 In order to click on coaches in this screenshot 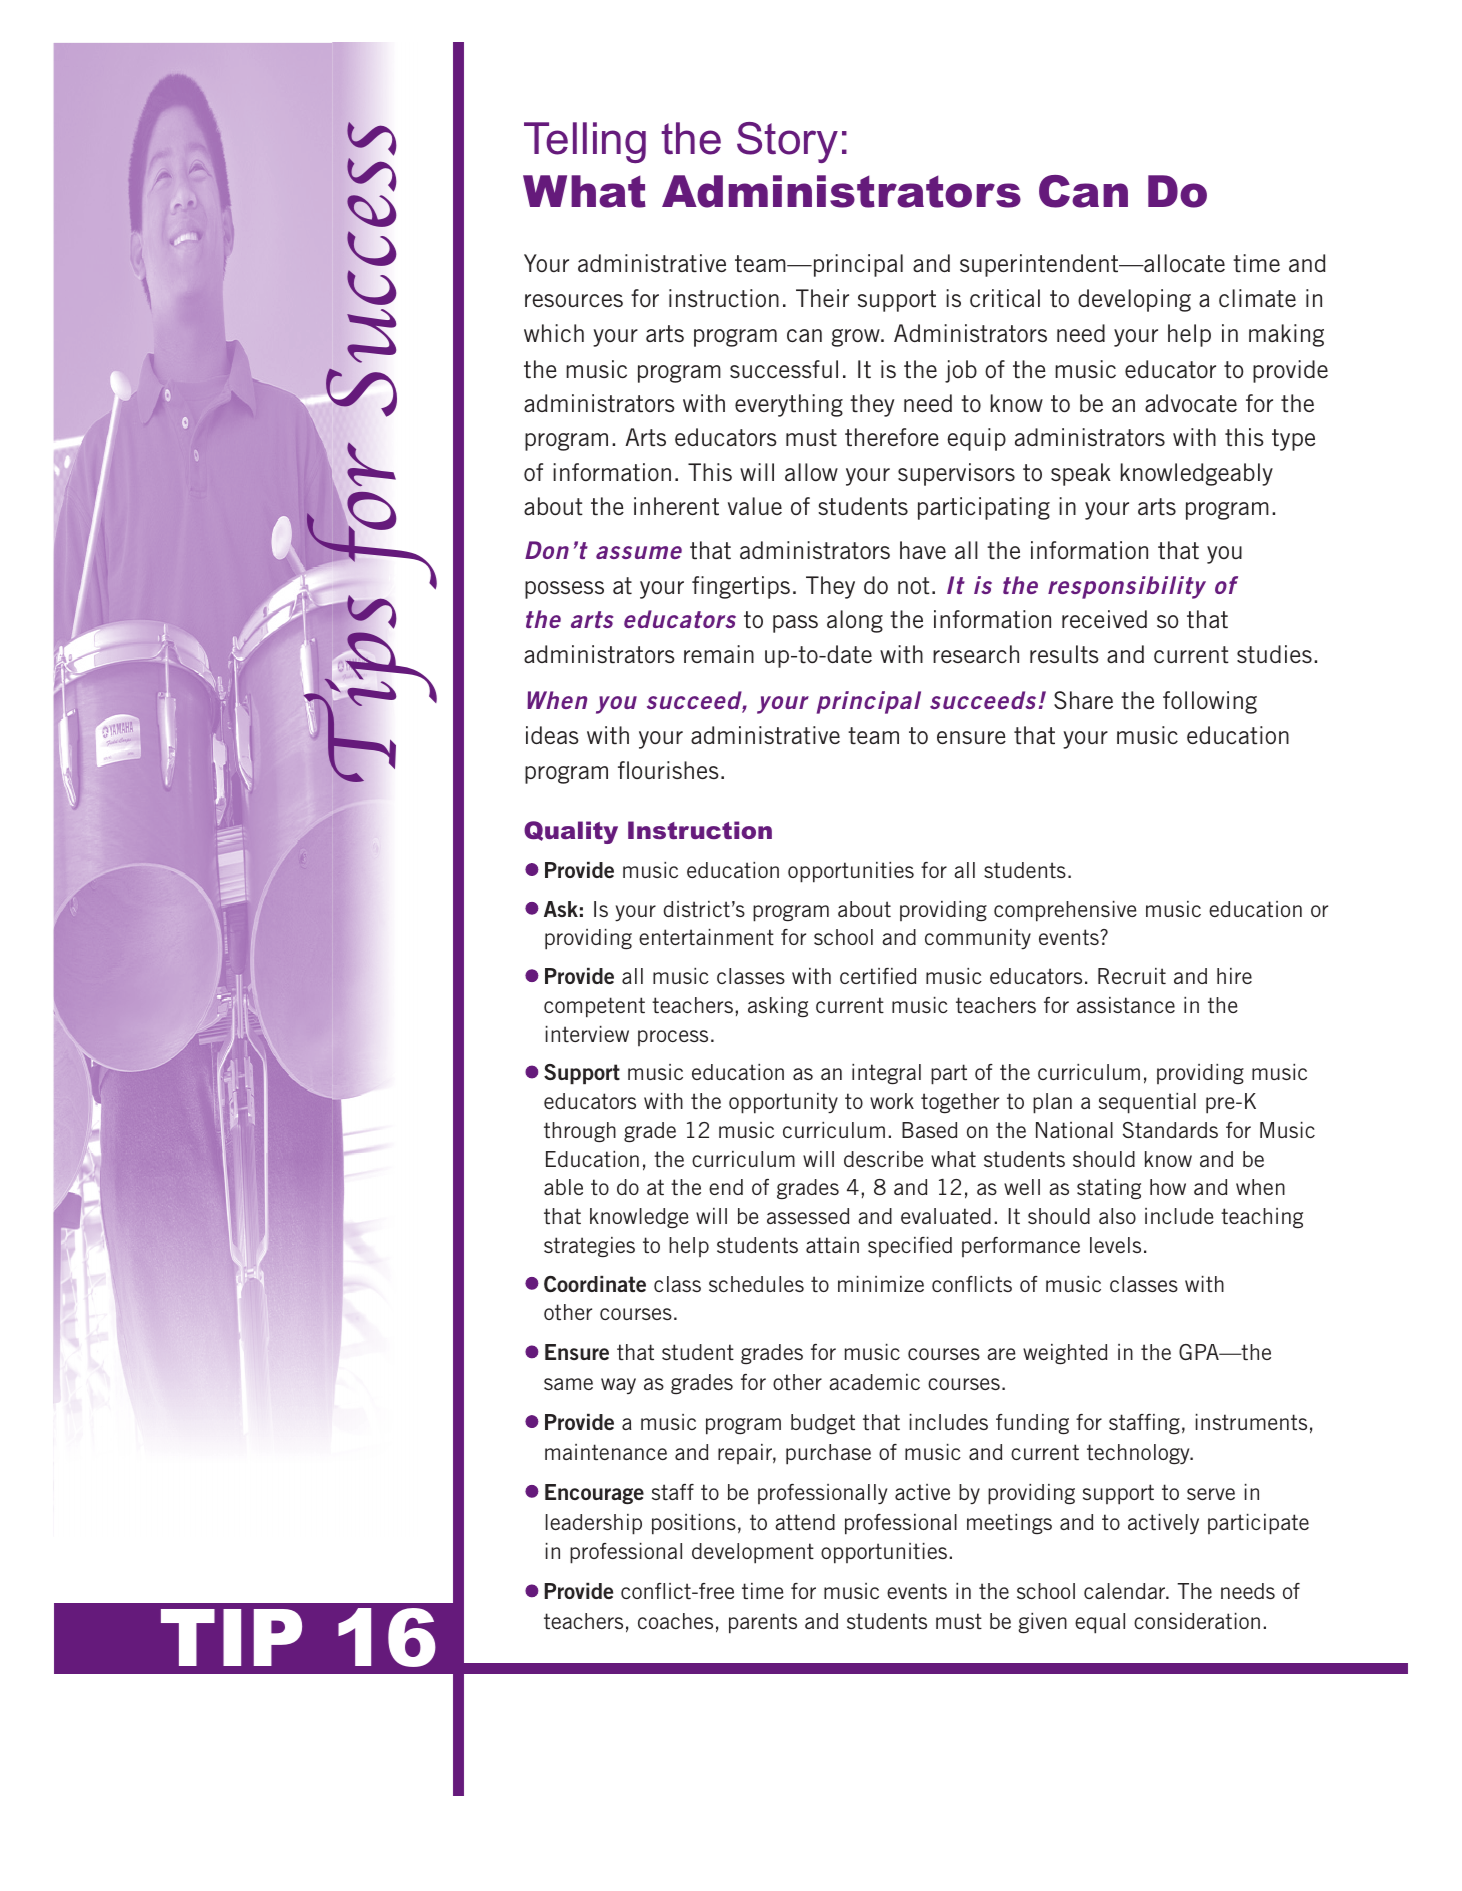, I will do `click(675, 1621)`.
